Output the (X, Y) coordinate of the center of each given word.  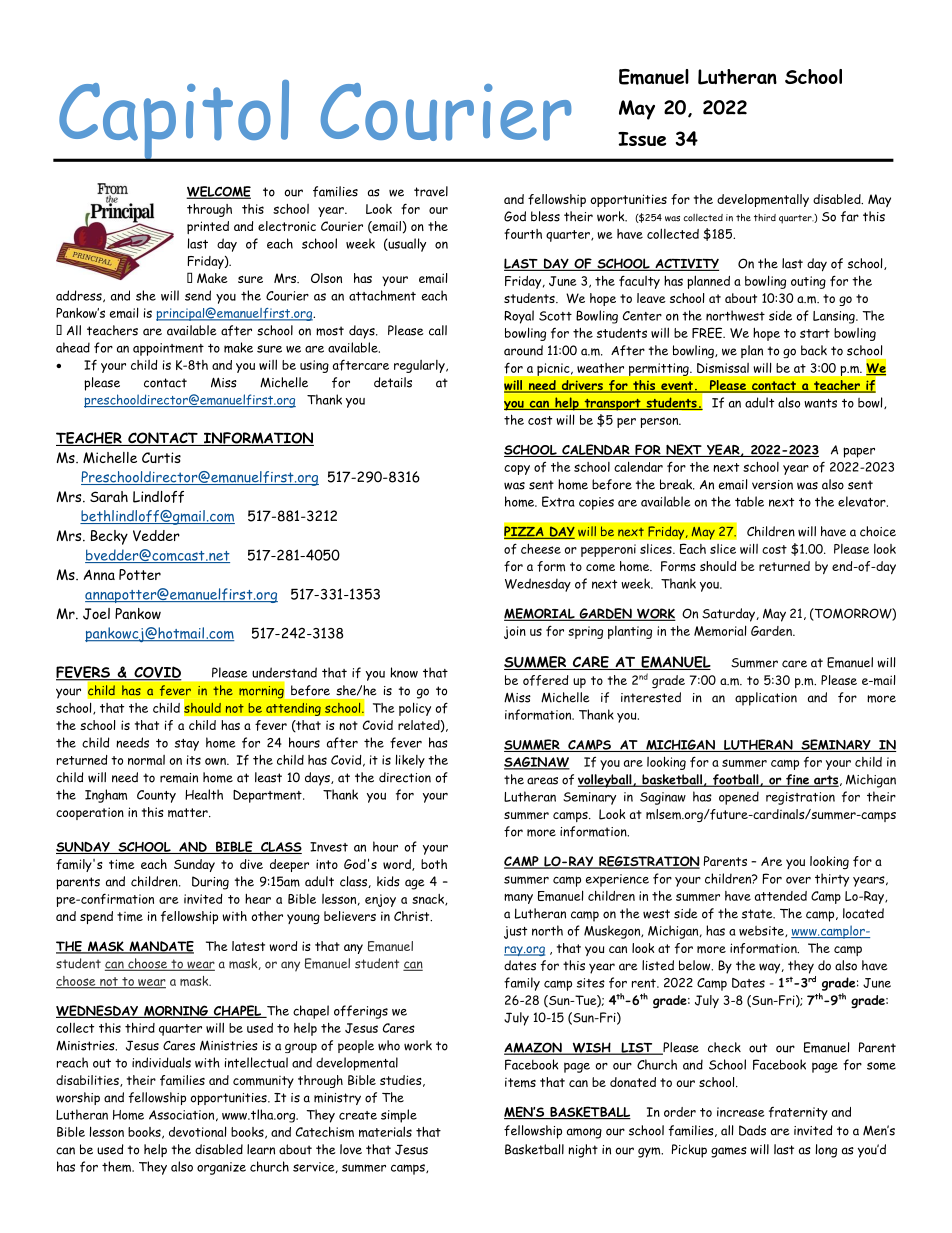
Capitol (174, 121)
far (850, 216)
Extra (558, 501)
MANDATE (160, 947)
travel (431, 191)
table (749, 501)
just (515, 932)
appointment (168, 349)
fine (797, 780)
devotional (197, 1131)
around (523, 350)
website (762, 931)
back (814, 350)
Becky (109, 537)
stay (187, 745)
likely (410, 761)
